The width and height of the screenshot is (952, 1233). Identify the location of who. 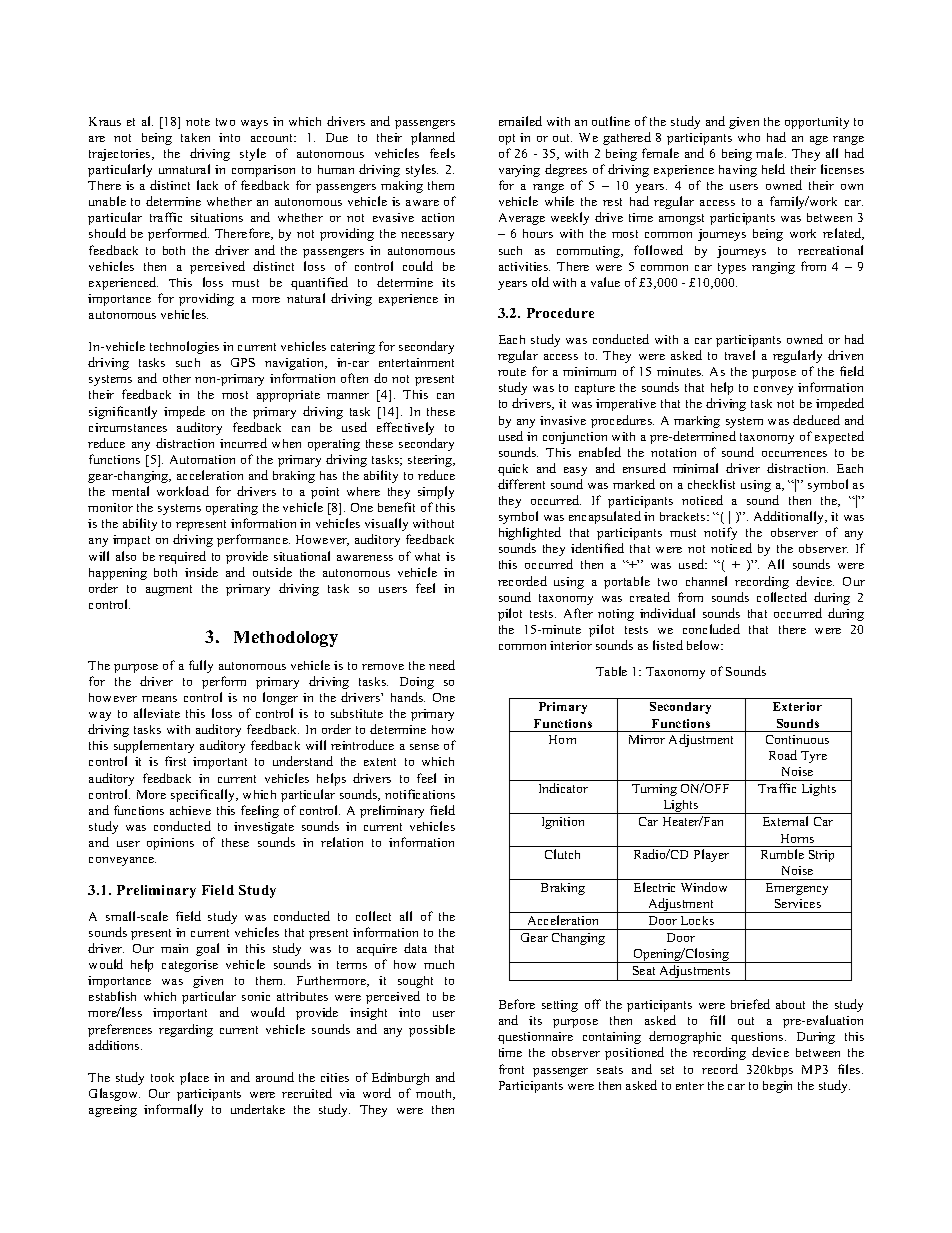
(749, 137).
